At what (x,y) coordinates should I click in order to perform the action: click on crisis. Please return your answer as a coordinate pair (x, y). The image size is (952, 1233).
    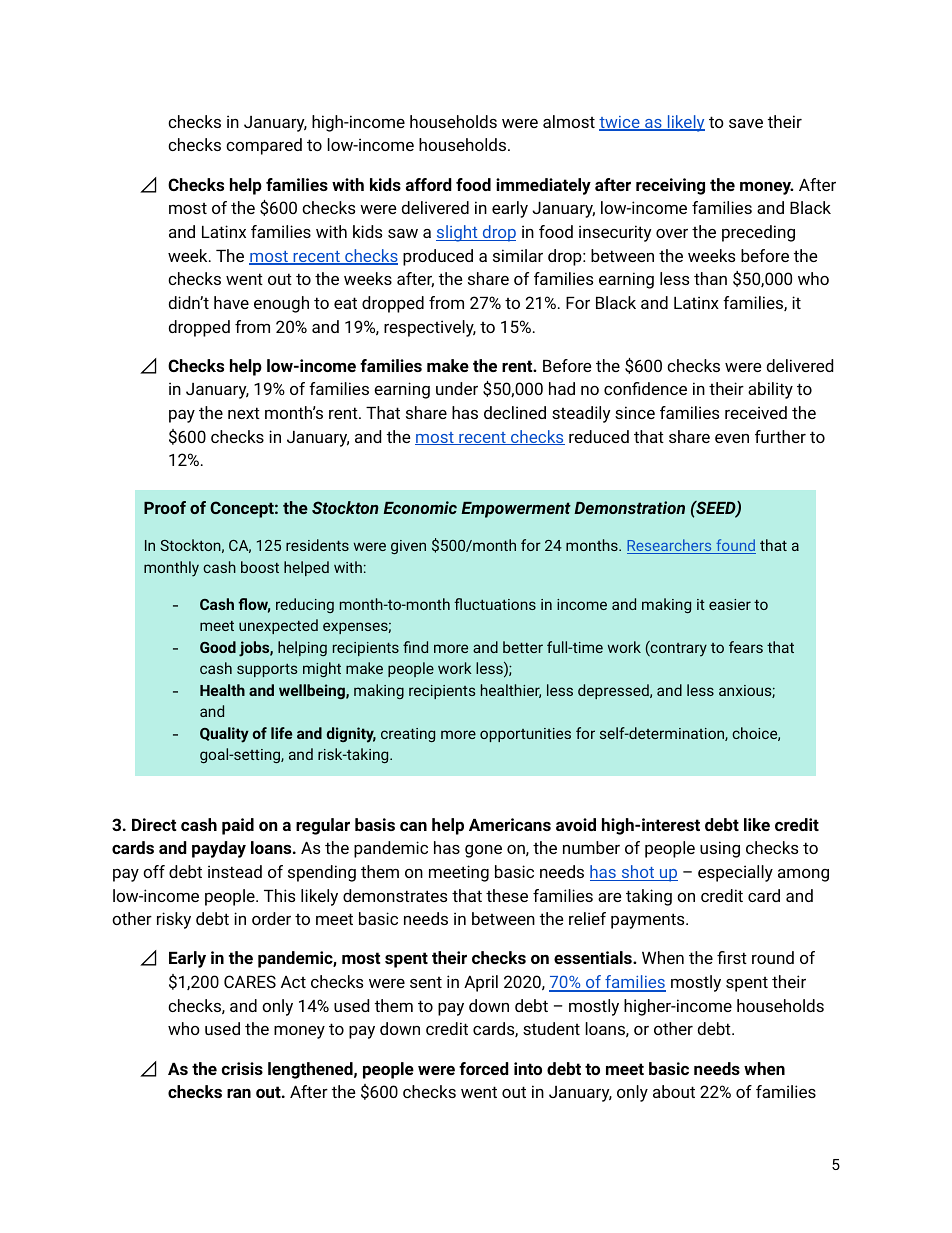
    Looking at the image, I should click on (242, 1068).
